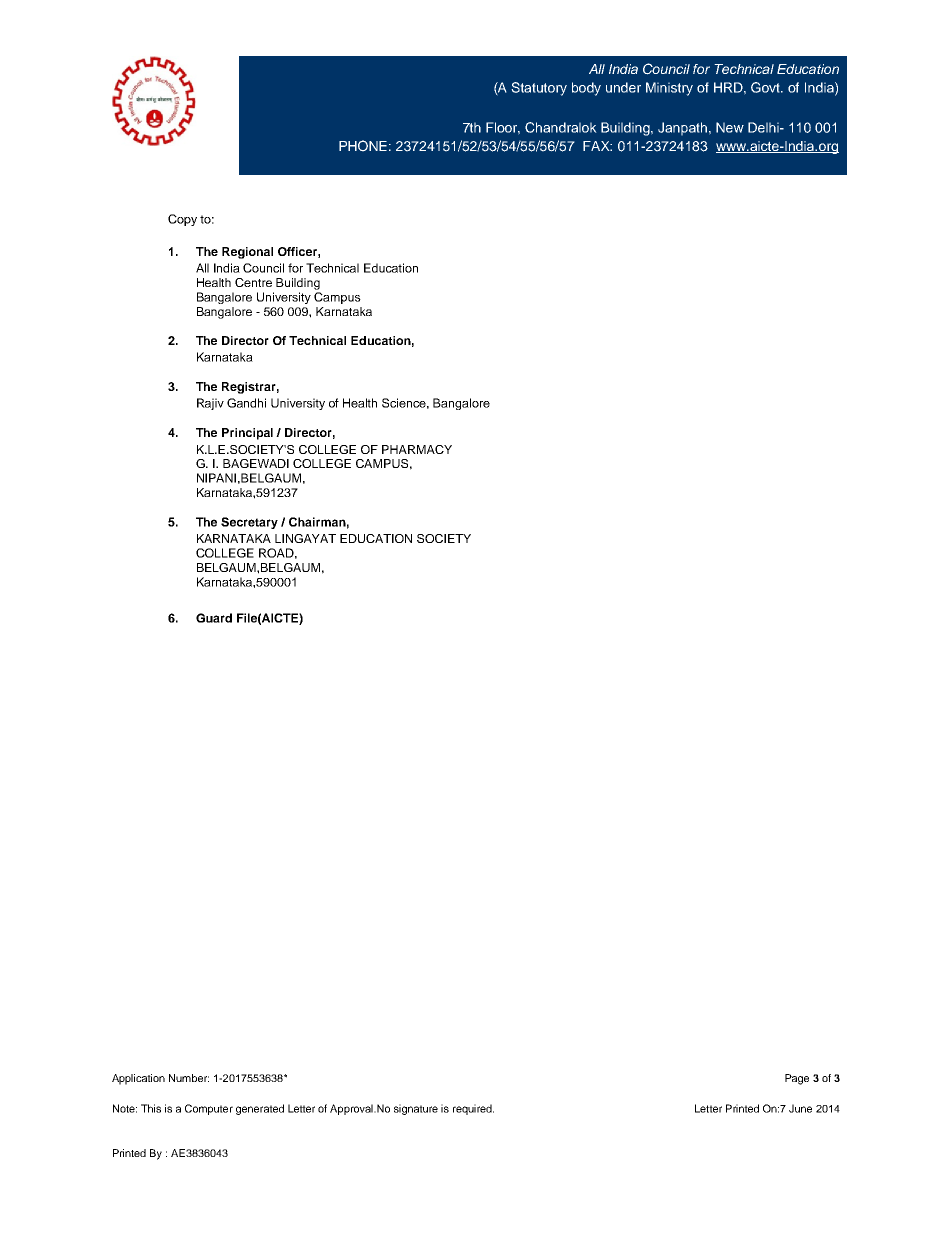 The height and width of the screenshot is (1233, 952). I want to click on Ministry, so click(669, 89).
